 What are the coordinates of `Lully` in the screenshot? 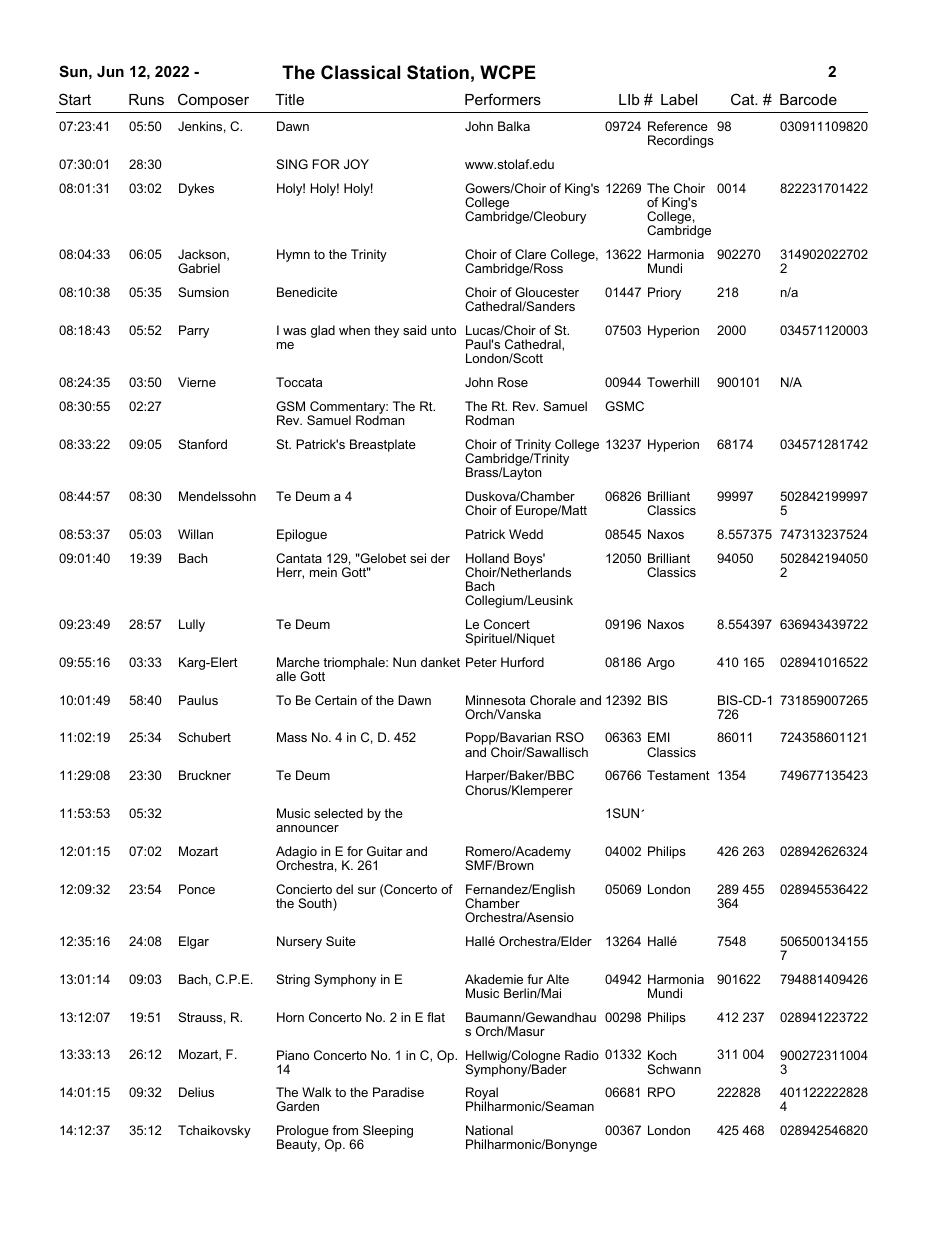 It's located at (192, 625).
